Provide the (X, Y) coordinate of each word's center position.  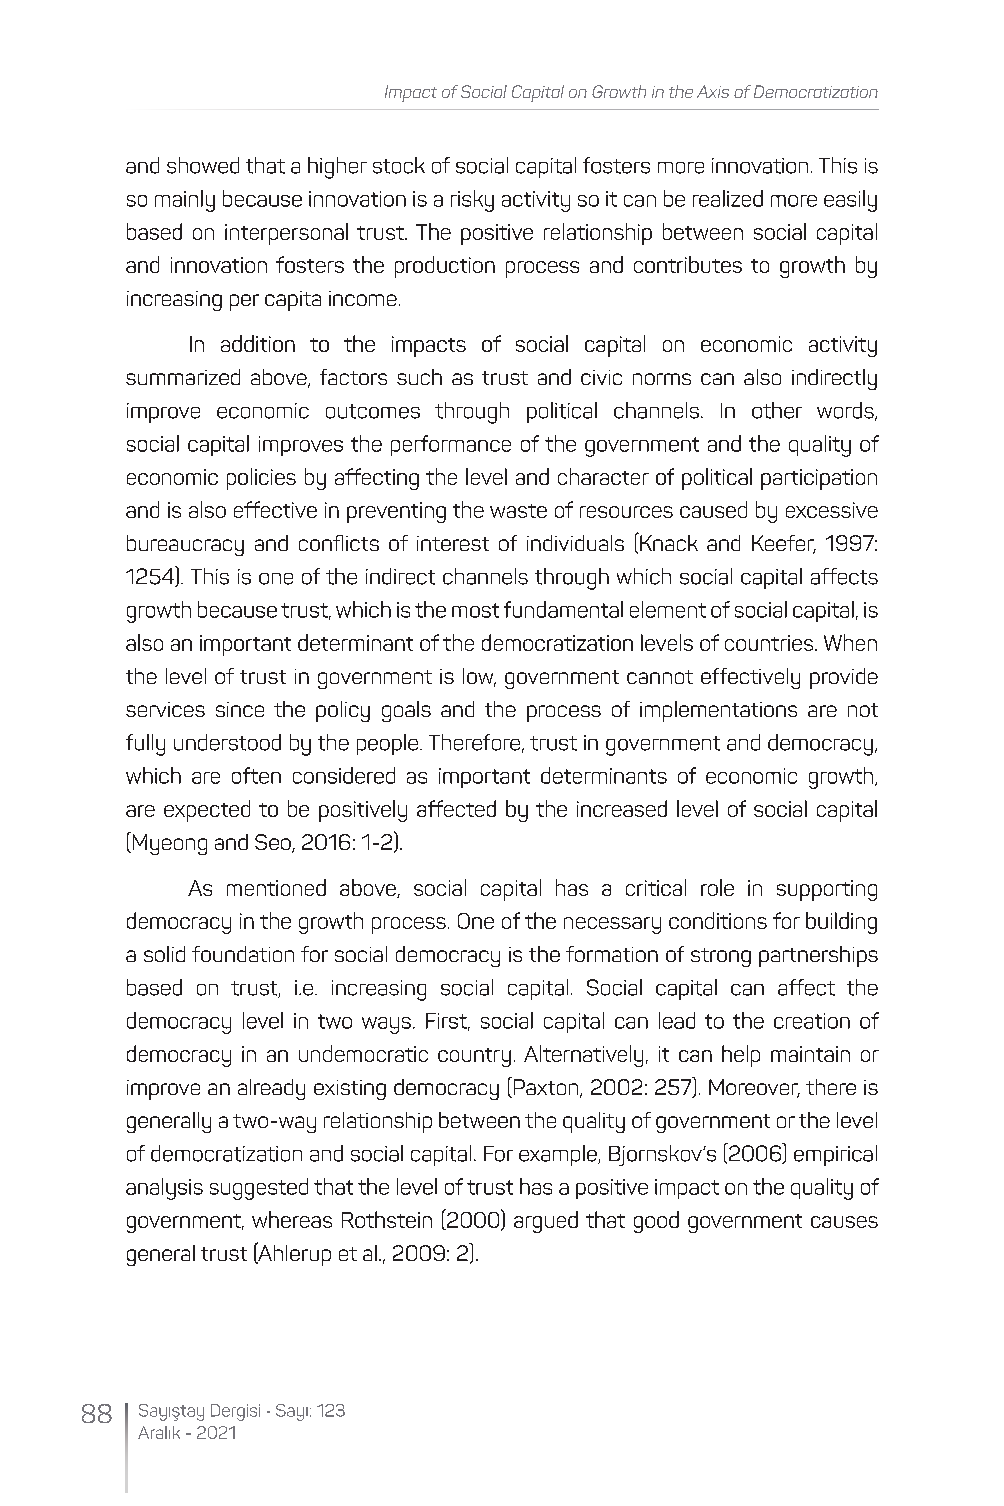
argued (546, 1222)
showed (203, 165)
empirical (835, 1155)
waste (518, 511)
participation (819, 479)
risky (472, 201)
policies (261, 479)
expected (207, 811)
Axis (713, 91)
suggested (259, 1189)
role (717, 887)
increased (622, 808)
